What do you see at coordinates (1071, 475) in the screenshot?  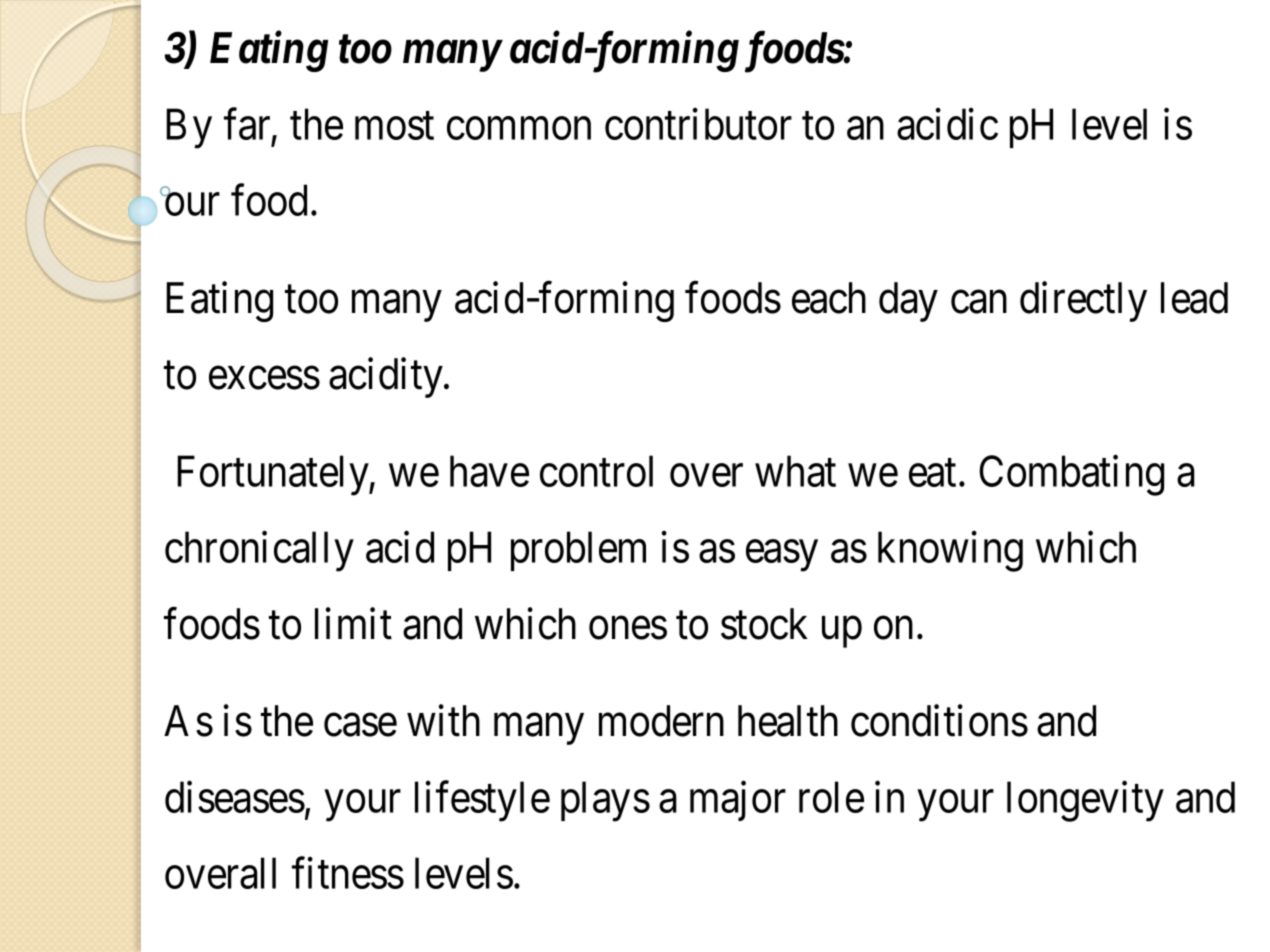 I see `Combating` at bounding box center [1071, 475].
